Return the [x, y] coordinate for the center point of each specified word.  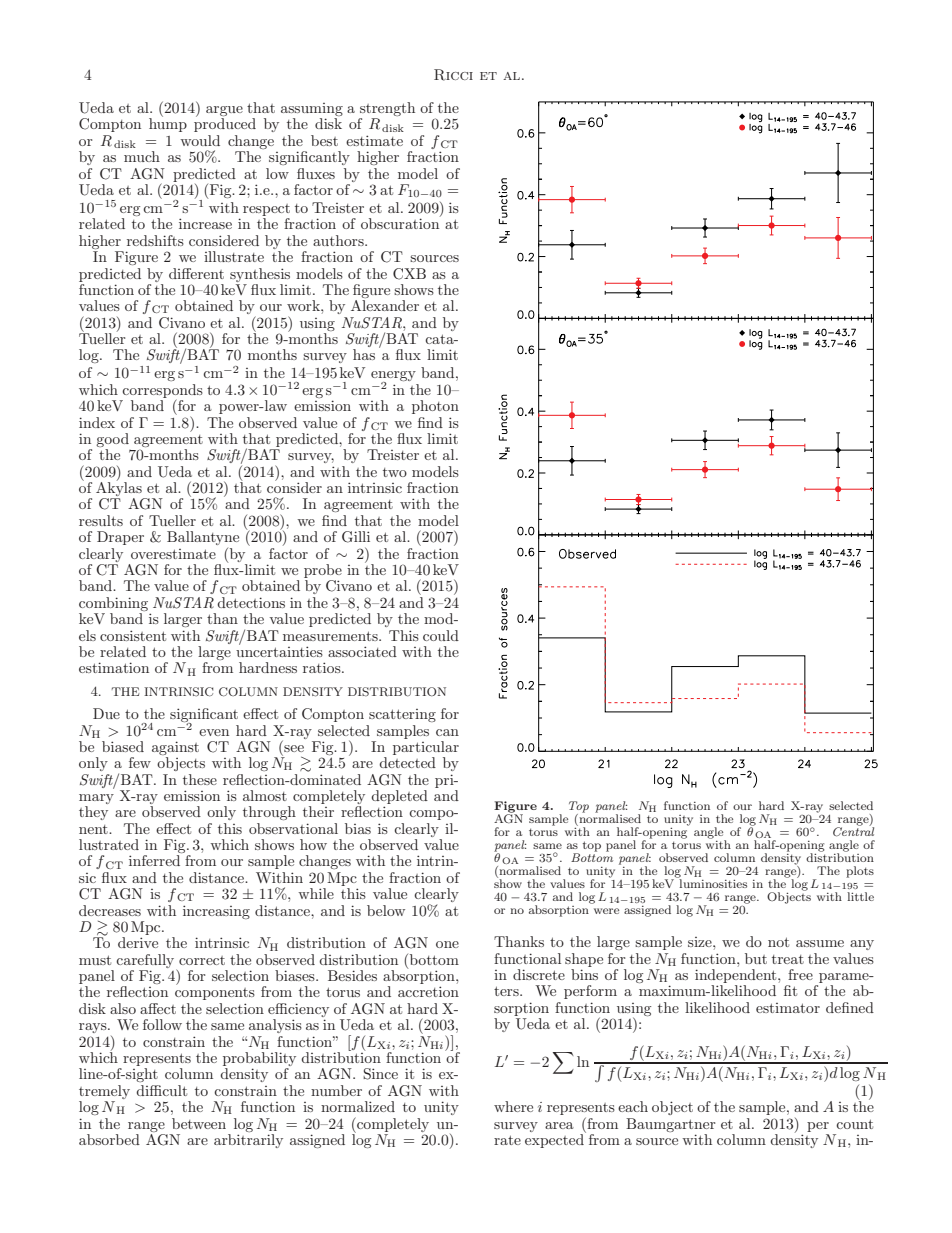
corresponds [162, 392]
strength [387, 110]
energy [393, 377]
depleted [399, 797]
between [199, 1123]
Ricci [453, 75]
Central [853, 831]
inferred [154, 860]
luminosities [712, 882]
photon [435, 407]
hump [168, 124]
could [441, 635]
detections [251, 602]
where [513, 1106]
